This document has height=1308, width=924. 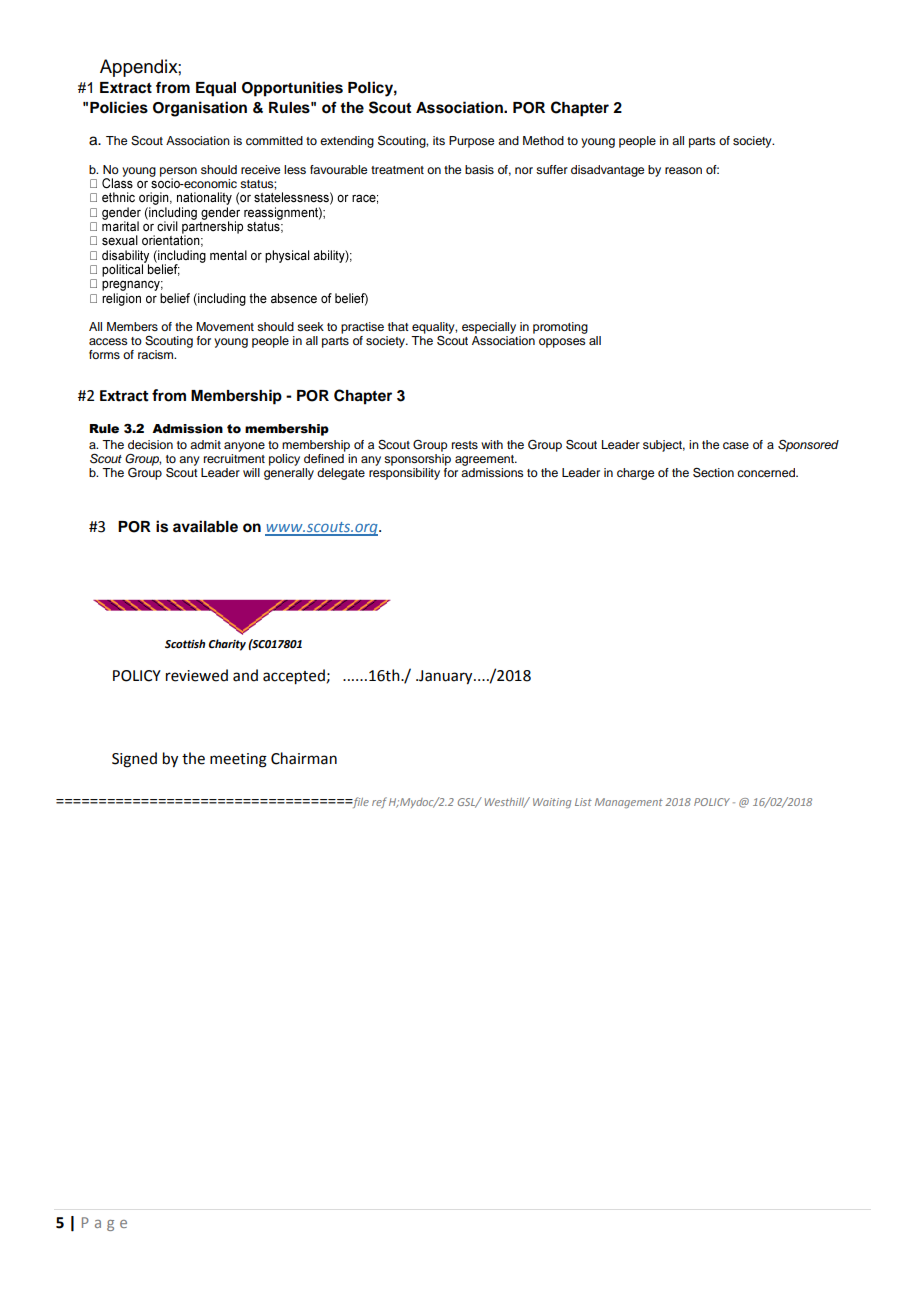 What do you see at coordinates (683, 170) in the document?
I see `reason` at bounding box center [683, 170].
